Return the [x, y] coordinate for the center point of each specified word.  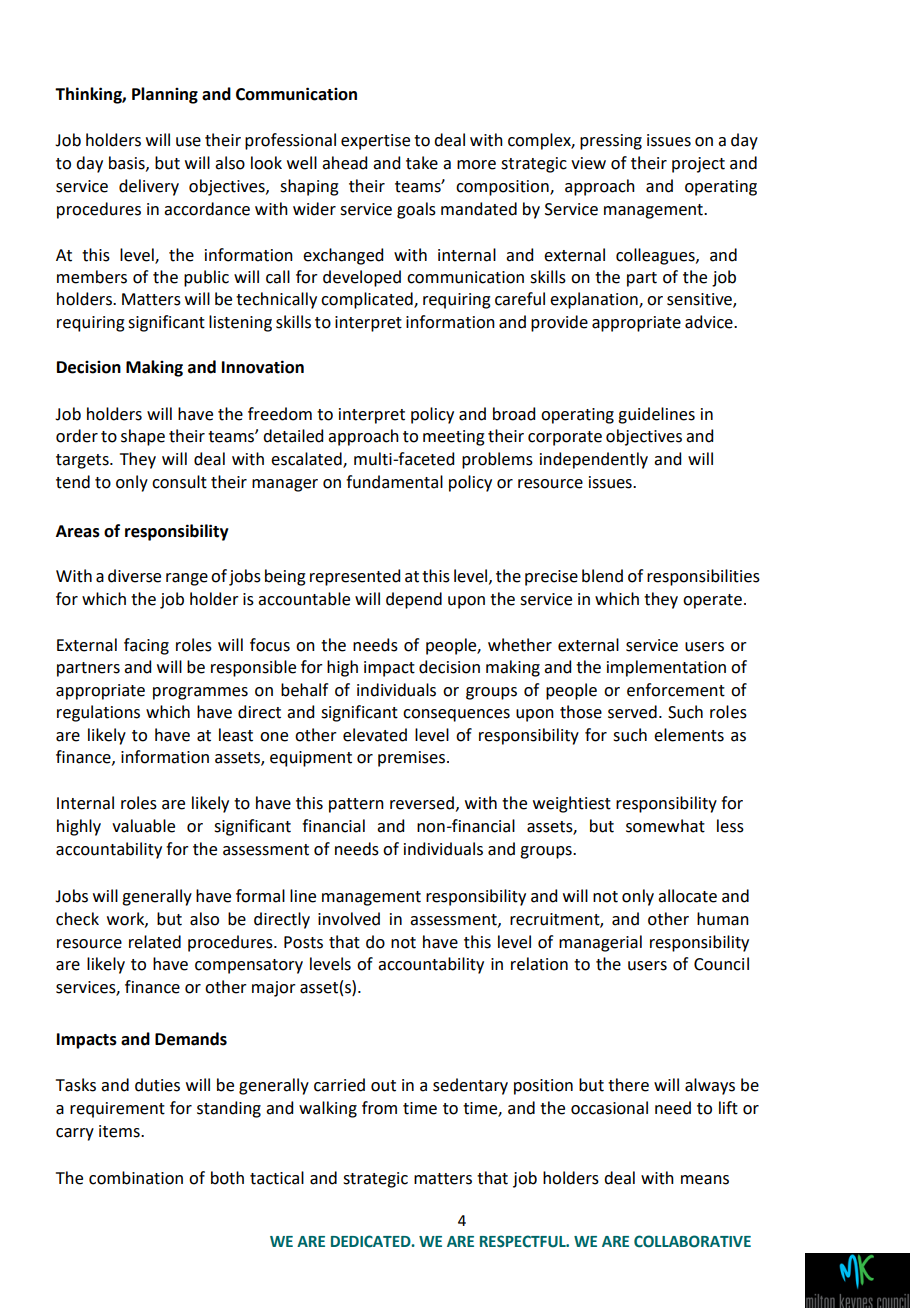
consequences [456, 715]
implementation [666, 668]
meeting [454, 438]
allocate [687, 896]
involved [349, 919]
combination [136, 1178]
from [379, 1108]
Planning [165, 95]
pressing [611, 142]
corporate [565, 438]
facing [146, 646]
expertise [375, 142]
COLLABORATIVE [692, 1241]
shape [143, 437]
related [155, 942]
